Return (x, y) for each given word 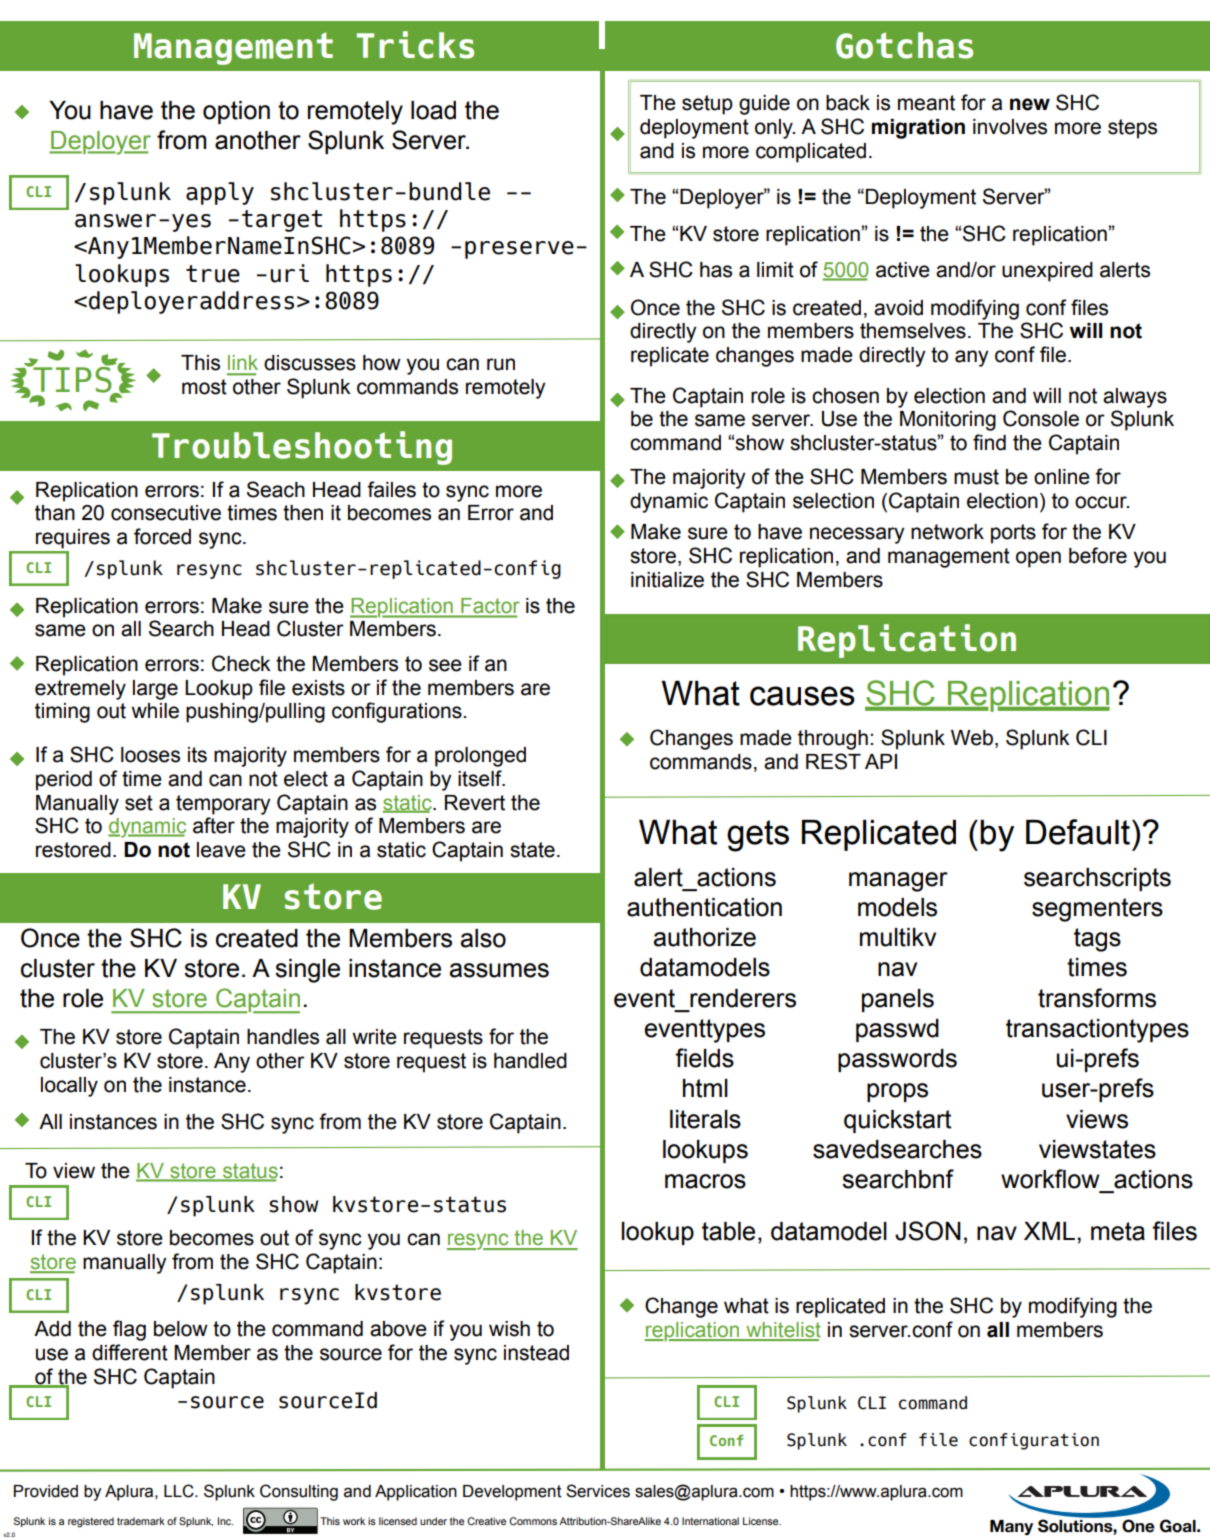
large (155, 690)
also (483, 938)
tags (1097, 940)
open (1038, 559)
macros (705, 1181)
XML (1049, 1231)
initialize (667, 580)
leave (221, 850)
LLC (180, 1491)
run (501, 364)
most (204, 387)
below (181, 1329)
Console (1041, 418)
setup (707, 105)
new (1030, 104)
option (236, 112)
